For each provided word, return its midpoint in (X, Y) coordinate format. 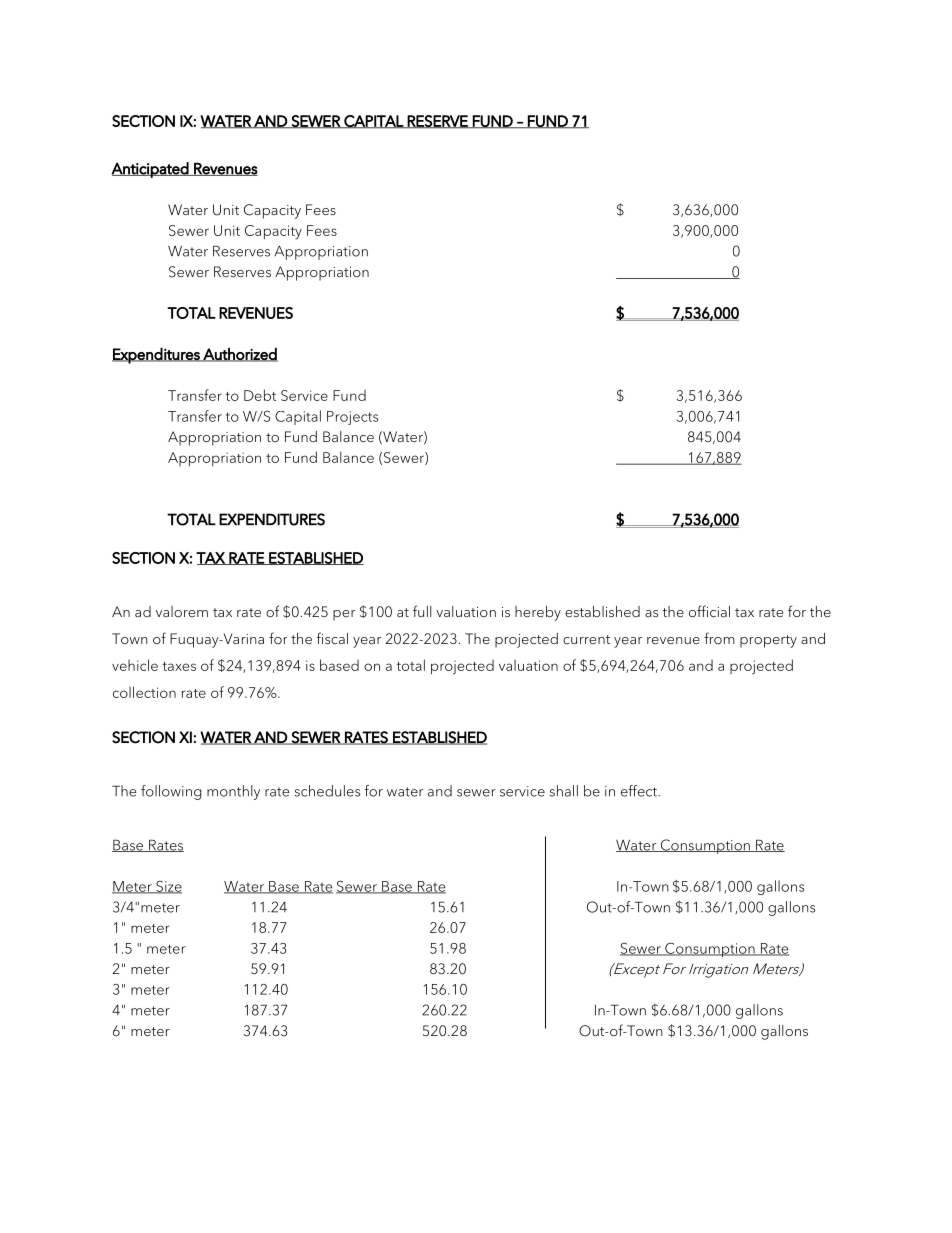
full (422, 611)
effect (640, 791)
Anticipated (150, 170)
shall (564, 791)
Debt (260, 395)
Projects (352, 418)
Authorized (239, 354)
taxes (179, 666)
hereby (538, 613)
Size (168, 887)
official (709, 611)
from (719, 638)
